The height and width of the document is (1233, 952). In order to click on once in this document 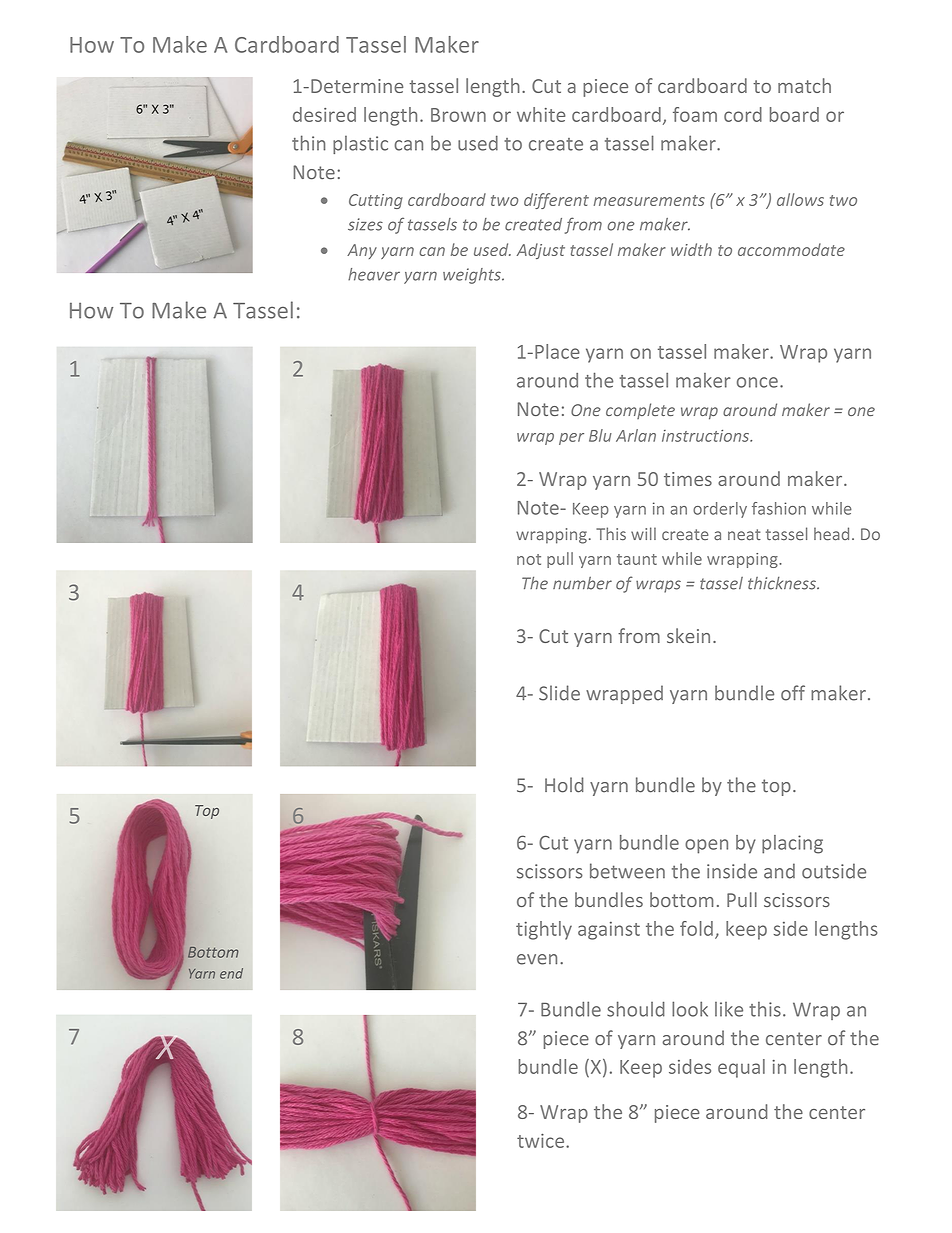, I will do `click(757, 382)`.
